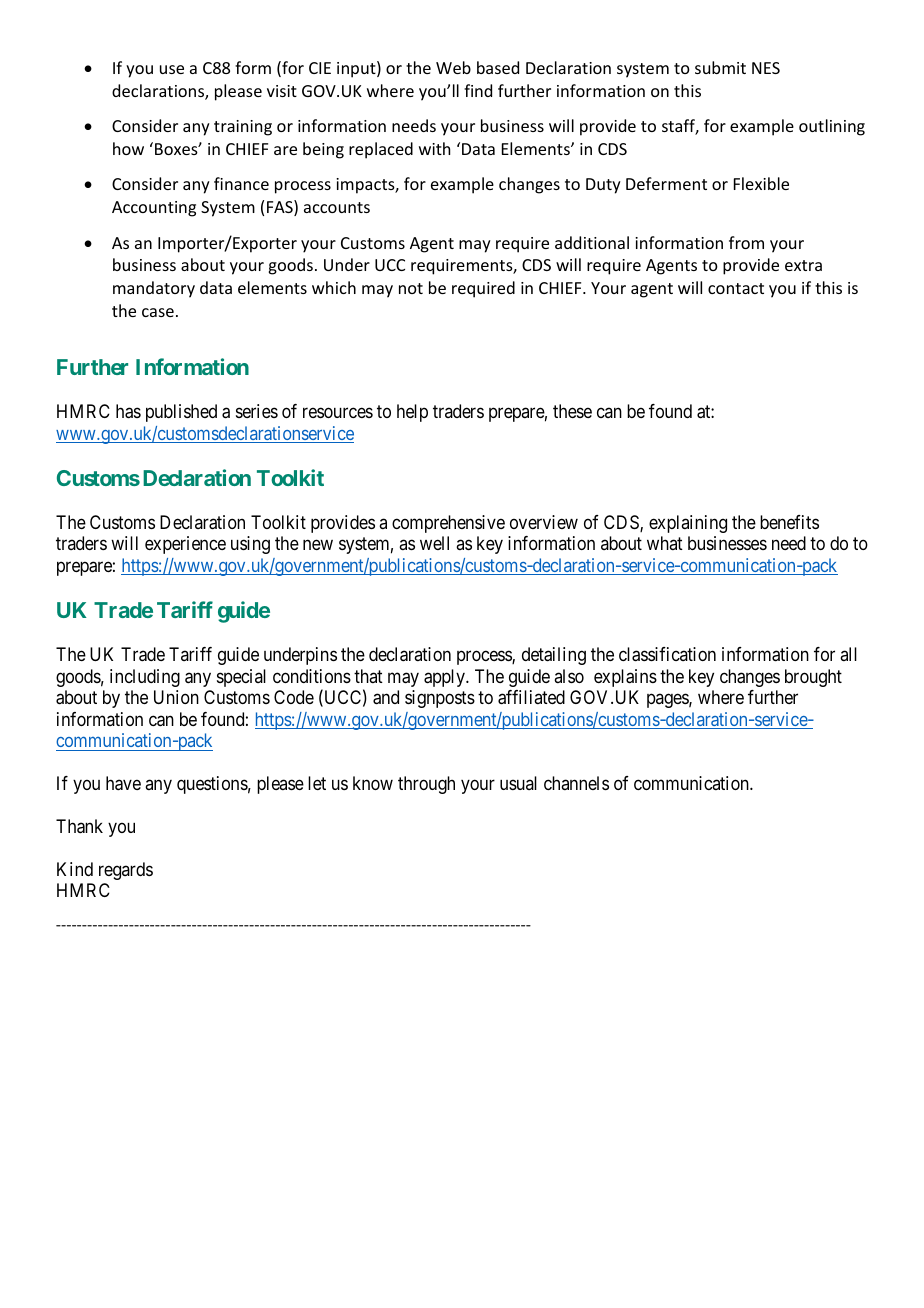 This screenshot has width=924, height=1308. Describe the element at coordinates (411, 288) in the screenshot. I see `not` at that location.
